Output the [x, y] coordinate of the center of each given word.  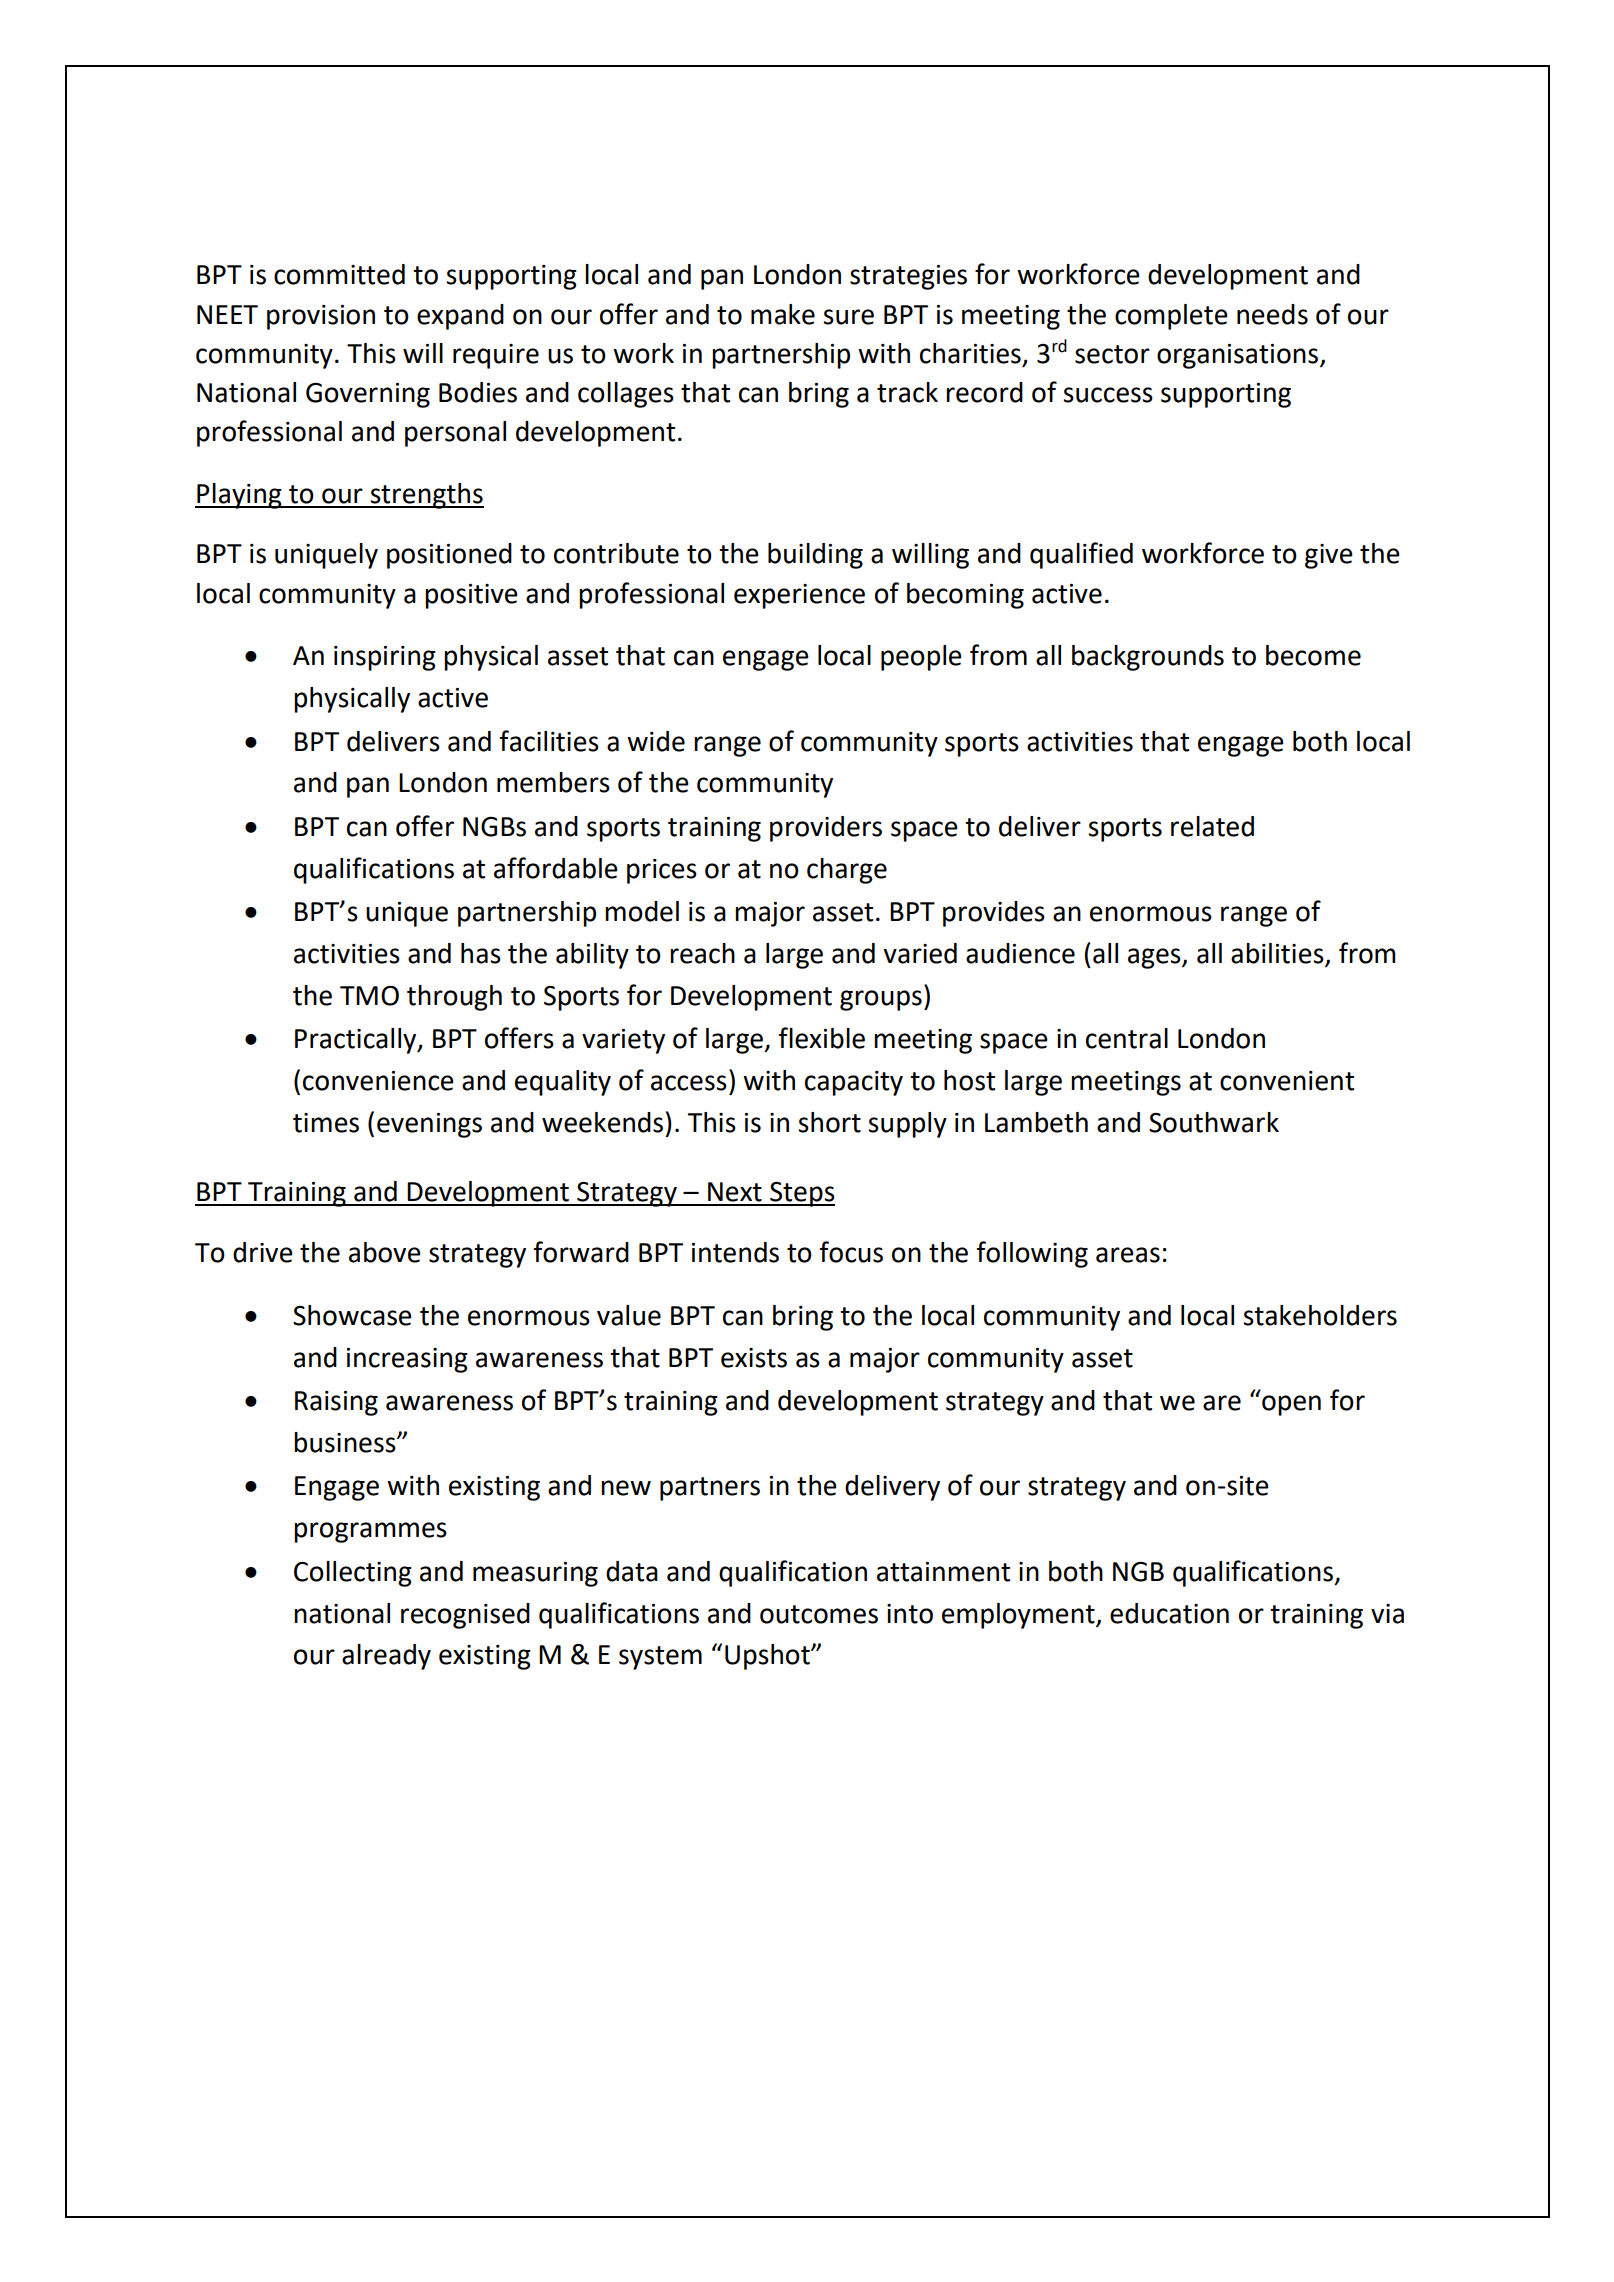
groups [881, 1000]
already [386, 1657]
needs [1272, 314]
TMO [369, 996]
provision [321, 317]
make [783, 314]
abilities [1278, 954]
